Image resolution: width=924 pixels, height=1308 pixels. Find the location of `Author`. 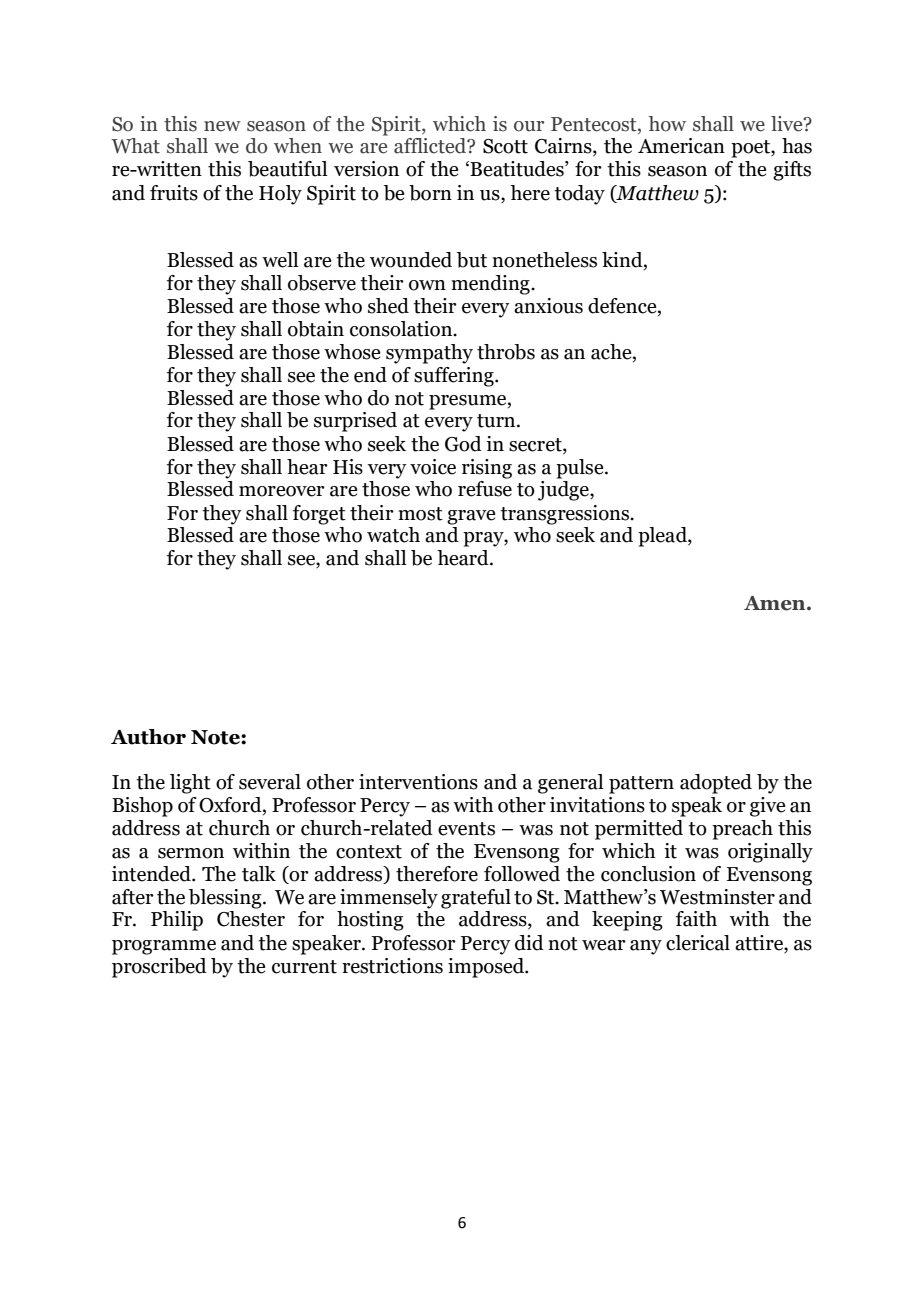

Author is located at coordinates (148, 737).
